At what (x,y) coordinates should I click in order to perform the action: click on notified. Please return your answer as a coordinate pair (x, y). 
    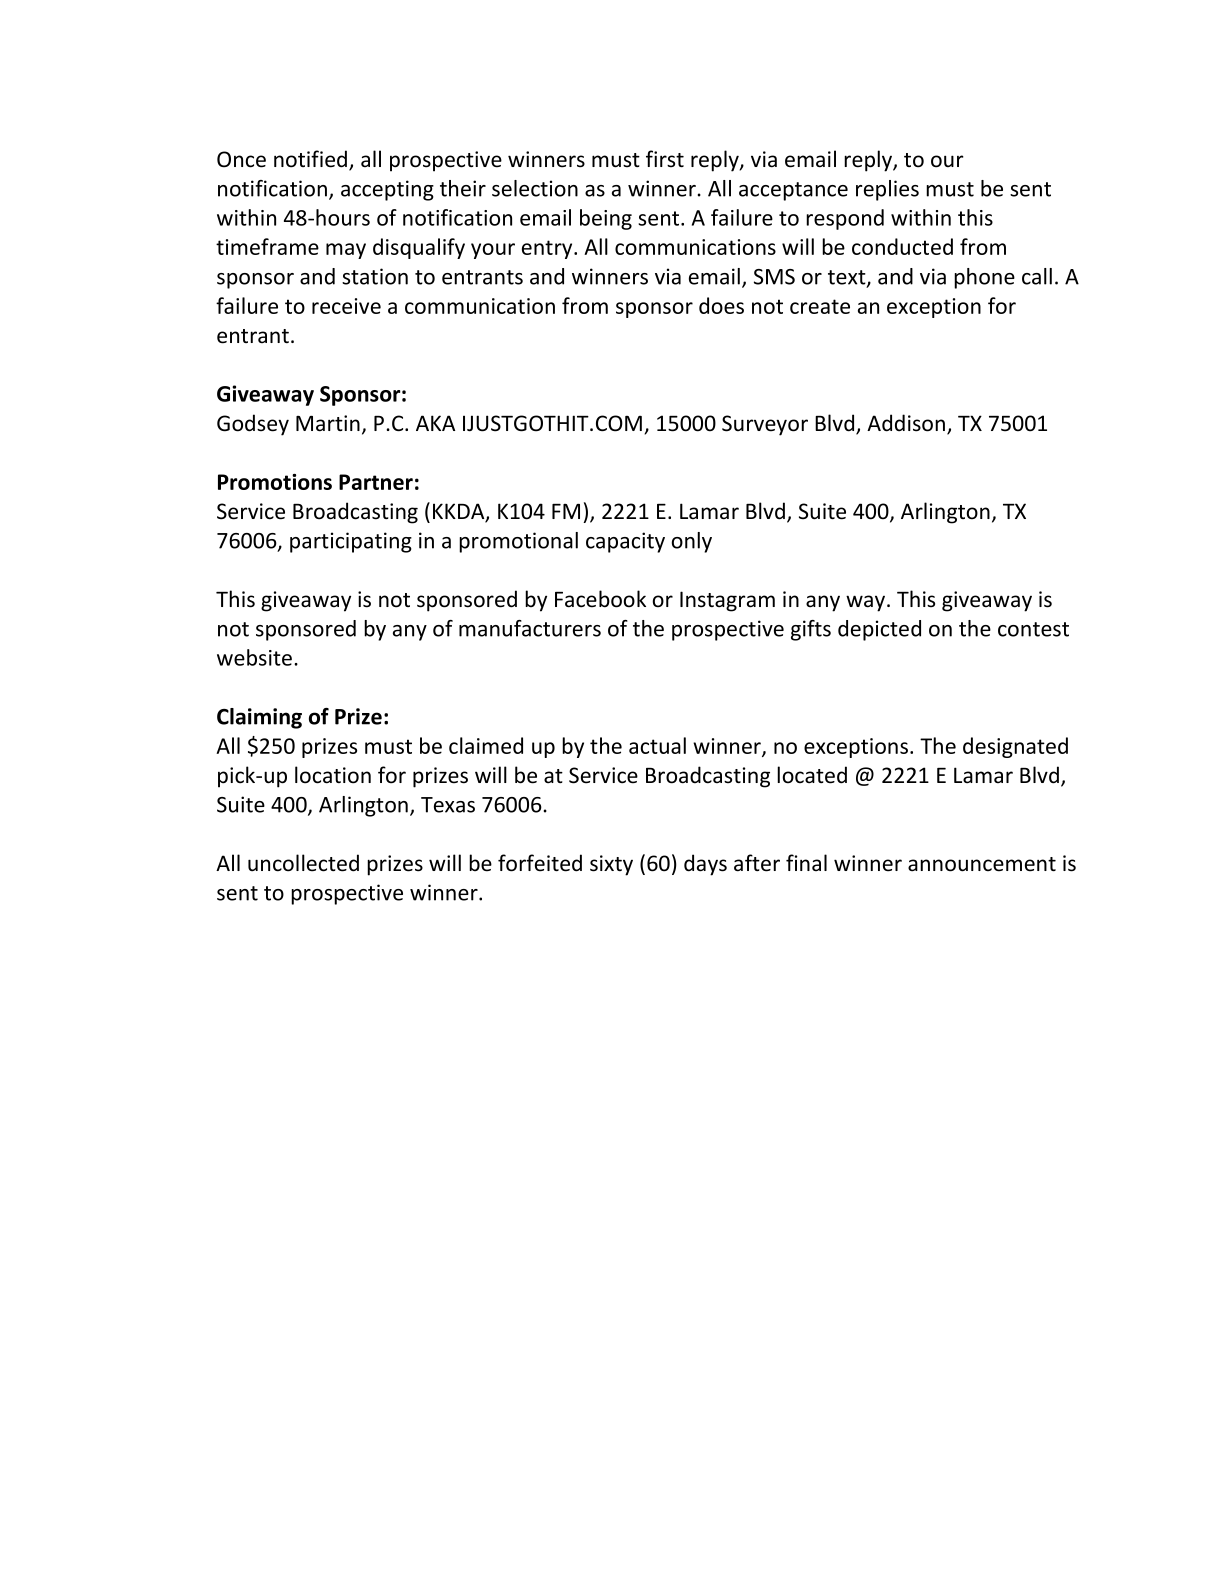
    Looking at the image, I should click on (312, 160).
